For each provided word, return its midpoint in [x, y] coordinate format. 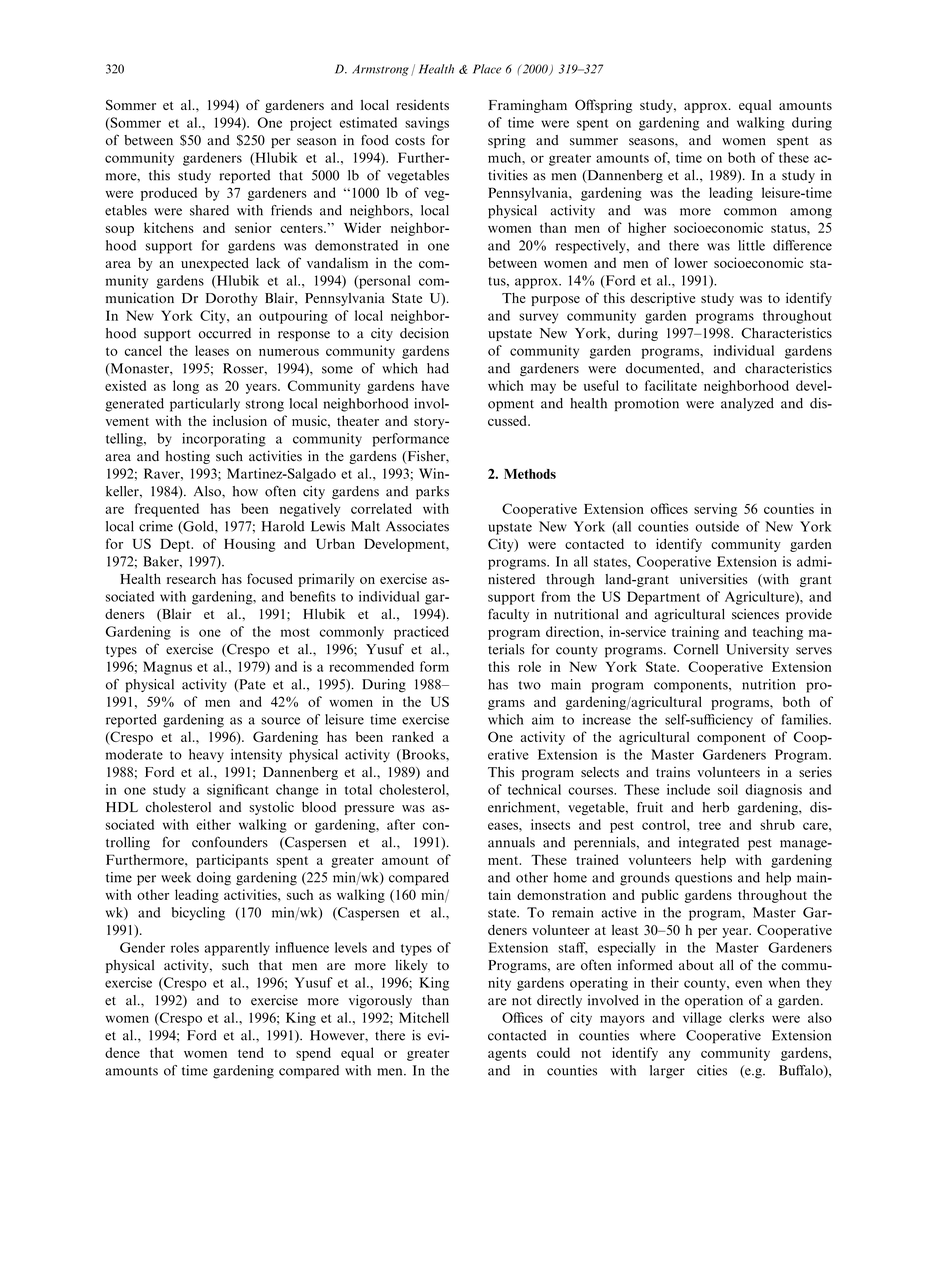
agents [507, 1055]
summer [594, 142]
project [311, 124]
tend [251, 1052]
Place [487, 69]
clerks [746, 1017]
